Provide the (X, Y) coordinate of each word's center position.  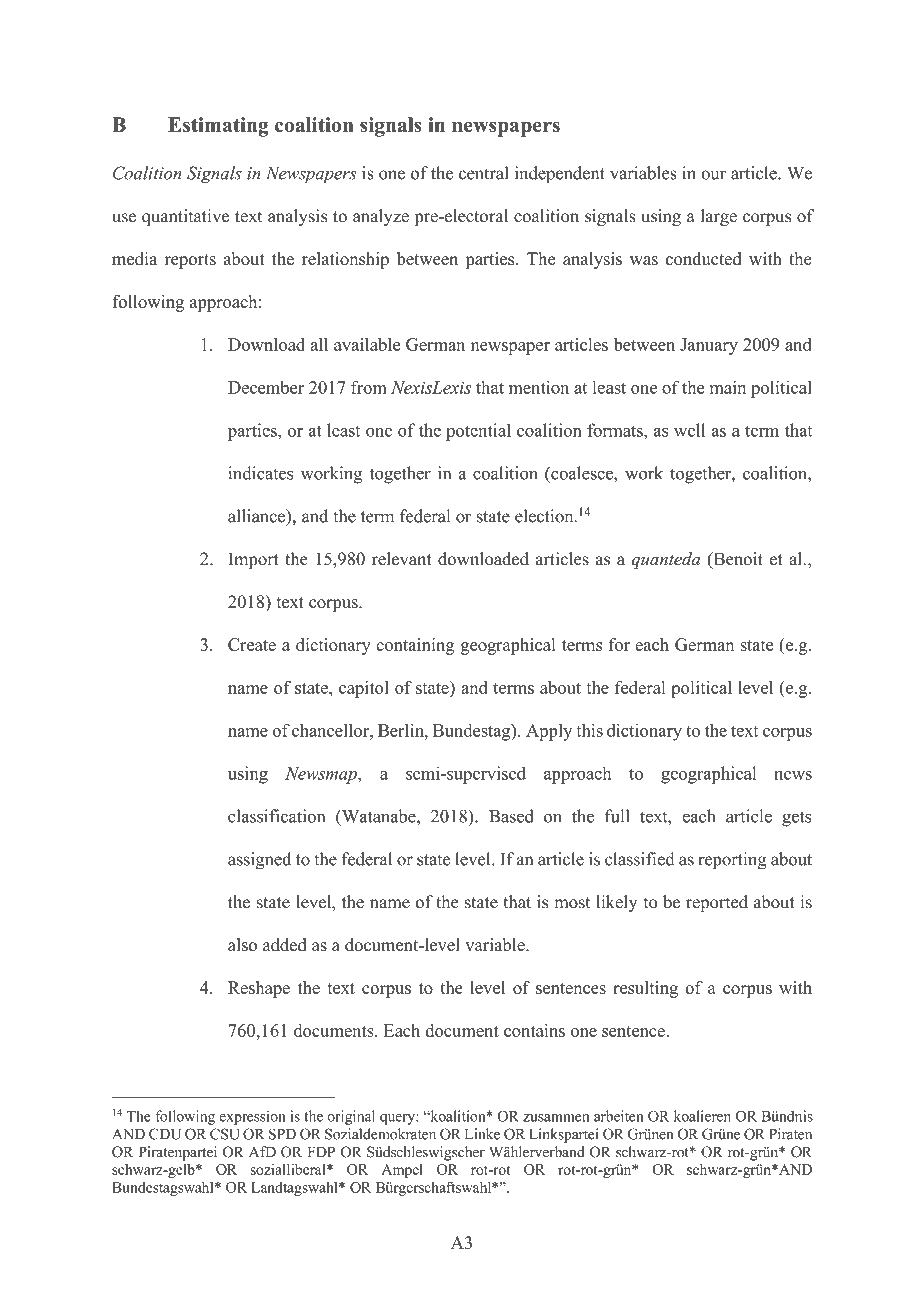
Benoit (737, 560)
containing (415, 646)
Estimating (218, 127)
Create (252, 644)
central (483, 173)
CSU (224, 1134)
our (713, 175)
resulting (645, 989)
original (351, 1117)
